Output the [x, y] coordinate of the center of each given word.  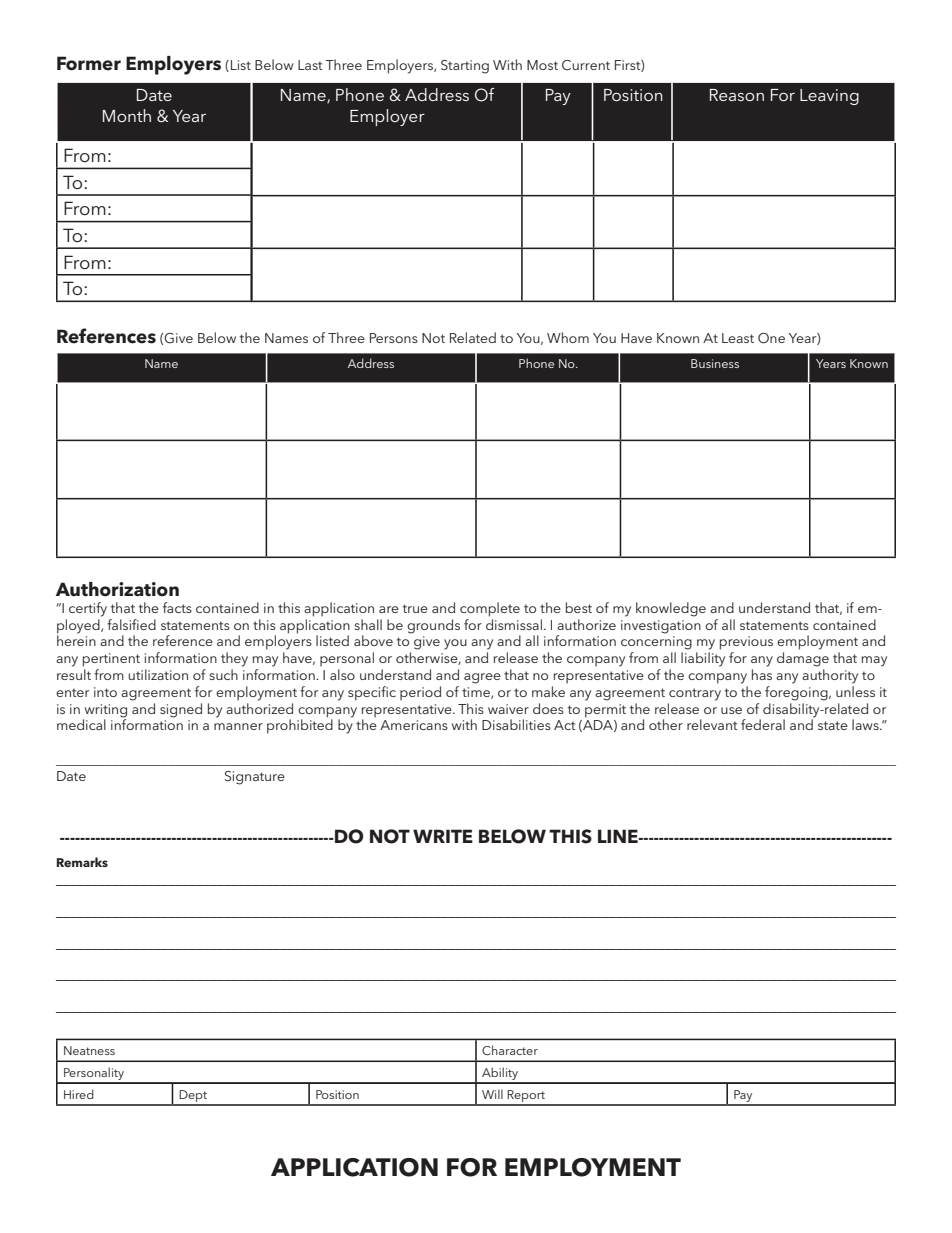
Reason [737, 95]
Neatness [89, 1050]
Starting [465, 67]
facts [177, 607]
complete [490, 609]
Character [510, 1050]
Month [127, 115]
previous [746, 643]
